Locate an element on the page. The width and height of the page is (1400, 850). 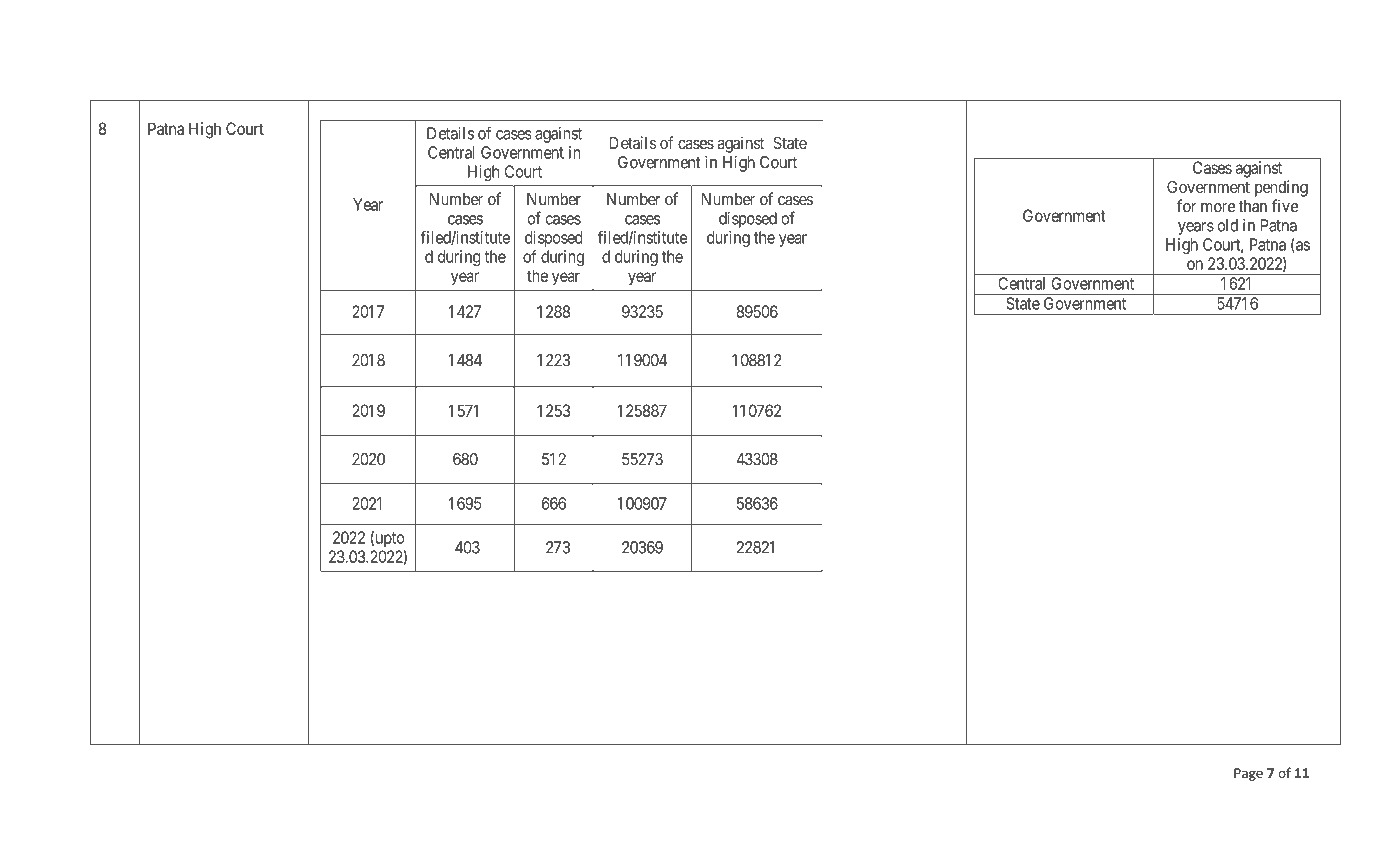
for is located at coordinates (1186, 206).
